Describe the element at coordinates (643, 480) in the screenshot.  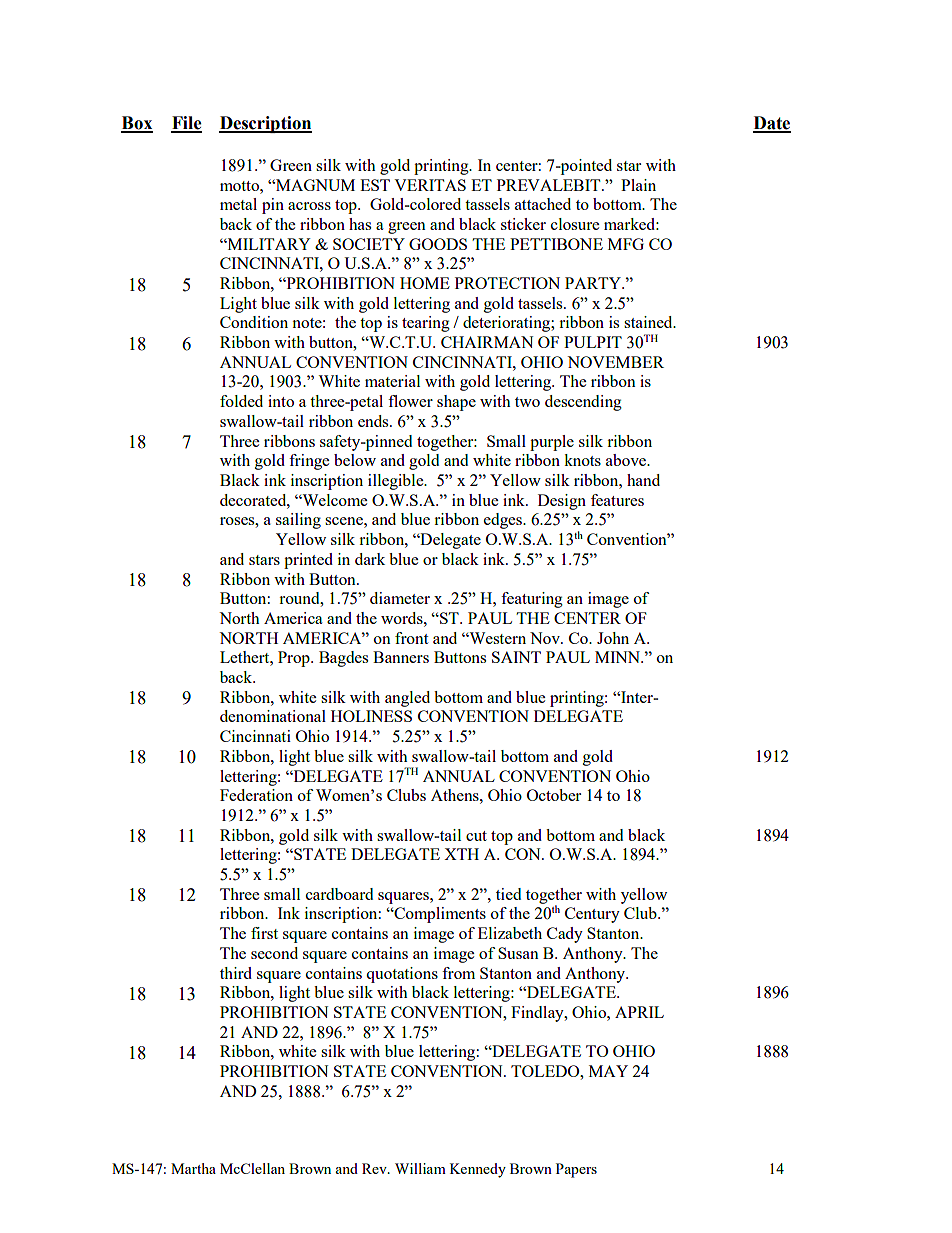
I see `hand` at that location.
